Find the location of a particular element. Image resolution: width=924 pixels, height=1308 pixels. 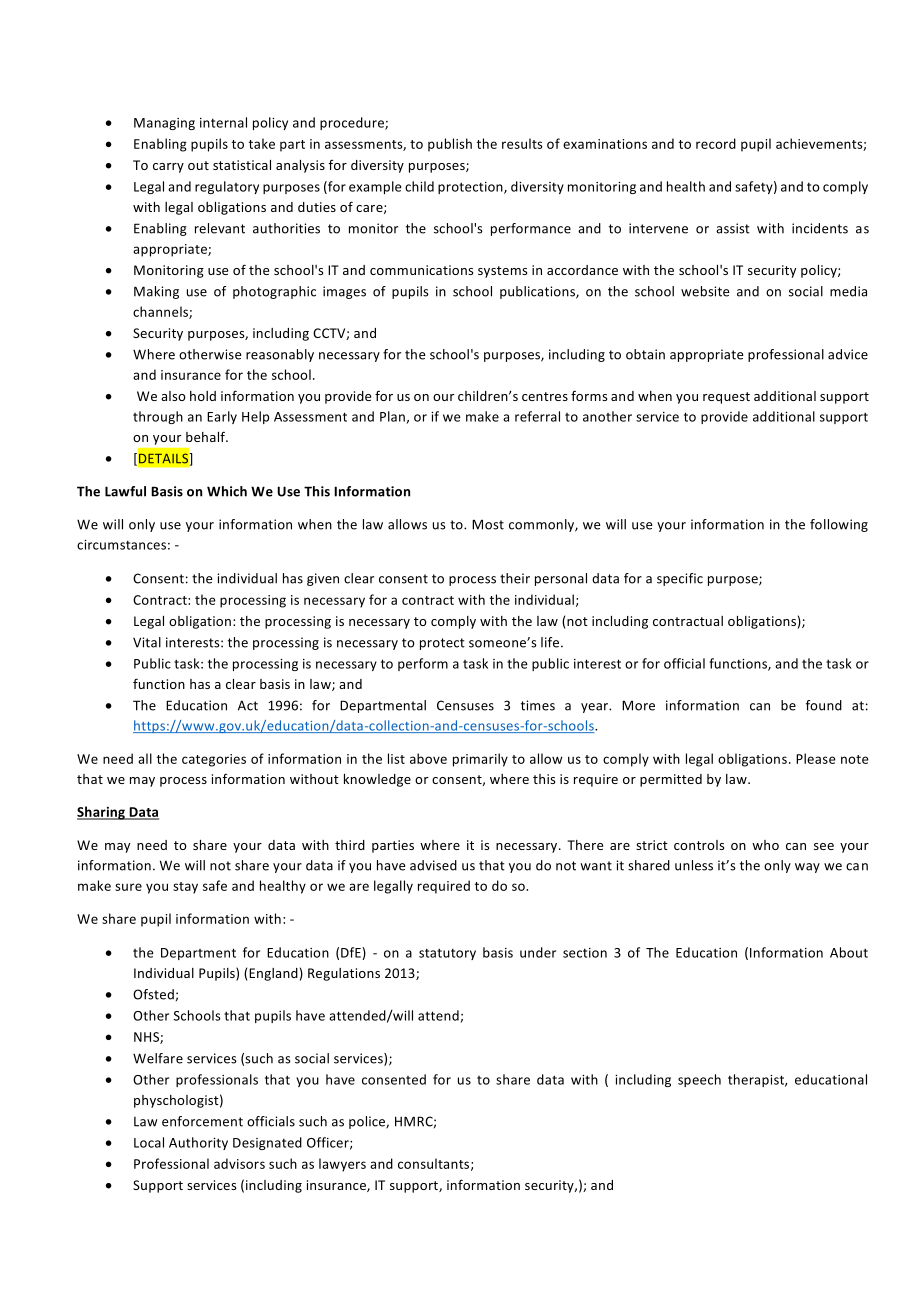

Authority is located at coordinates (198, 1143).
